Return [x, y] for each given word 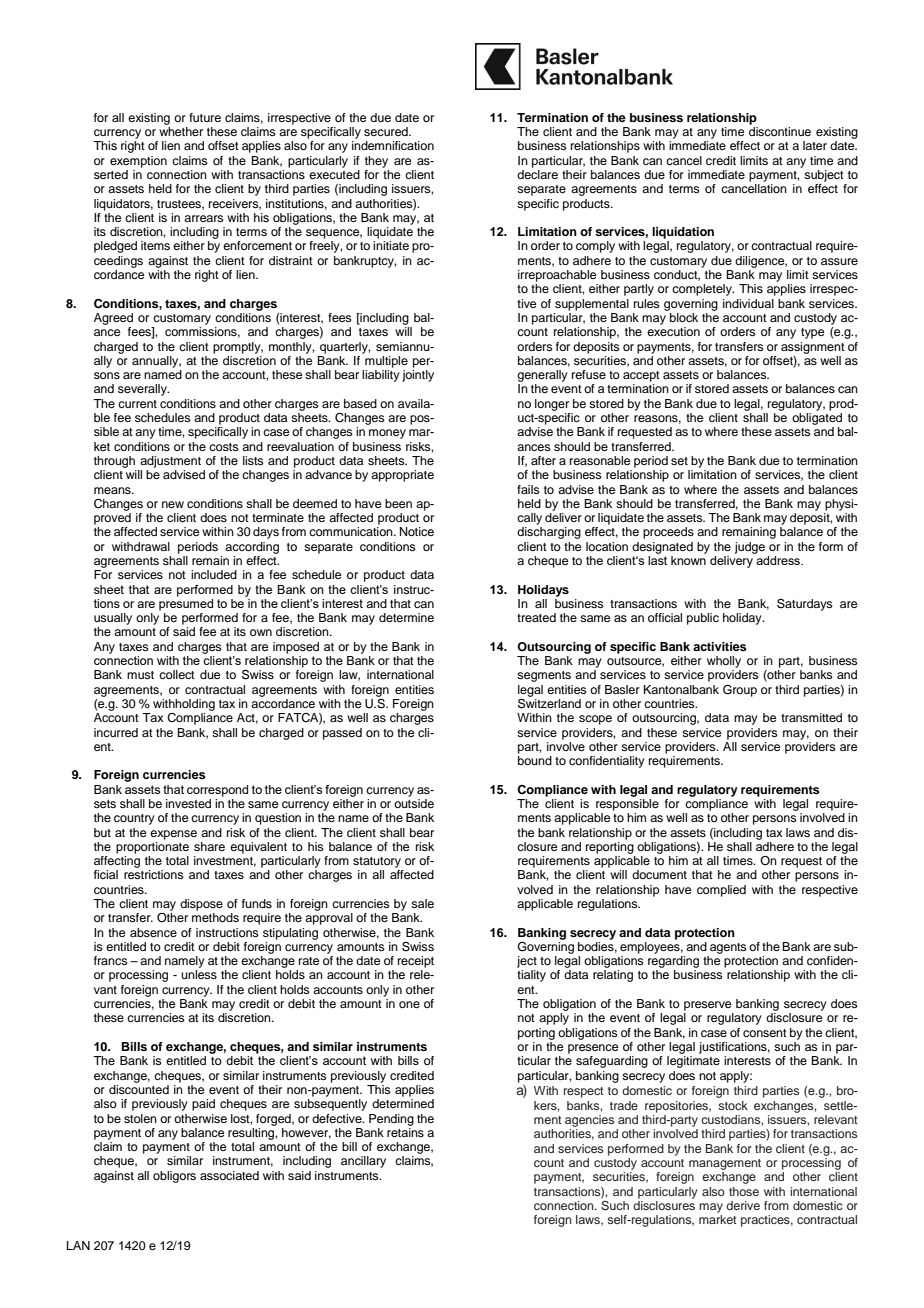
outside [414, 802]
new [173, 504]
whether [181, 131]
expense [173, 835]
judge [750, 548]
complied [721, 891]
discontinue [780, 131]
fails [528, 489]
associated [229, 1175]
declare [537, 174]
